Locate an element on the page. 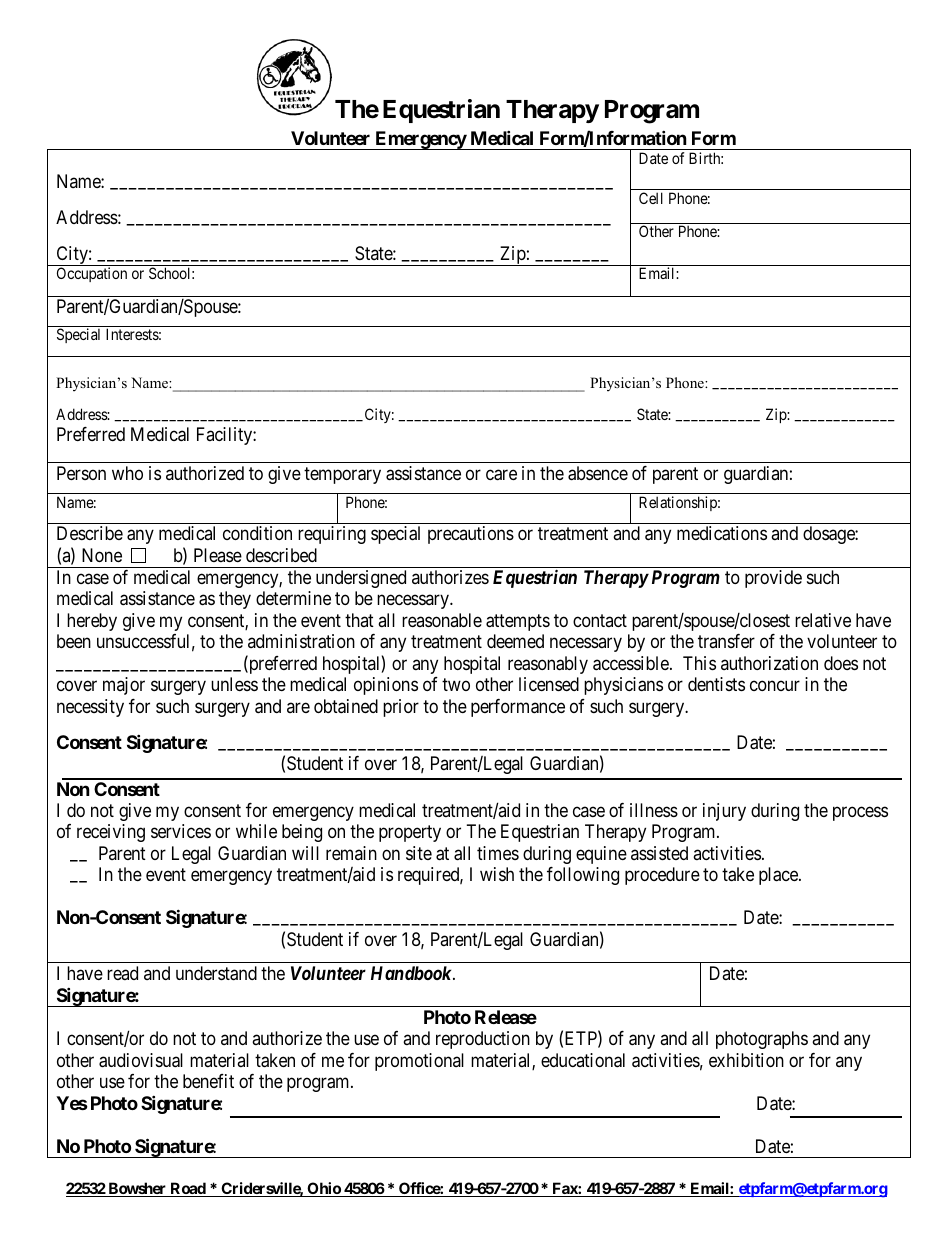 The image size is (952, 1233). Road is located at coordinates (188, 1189).
